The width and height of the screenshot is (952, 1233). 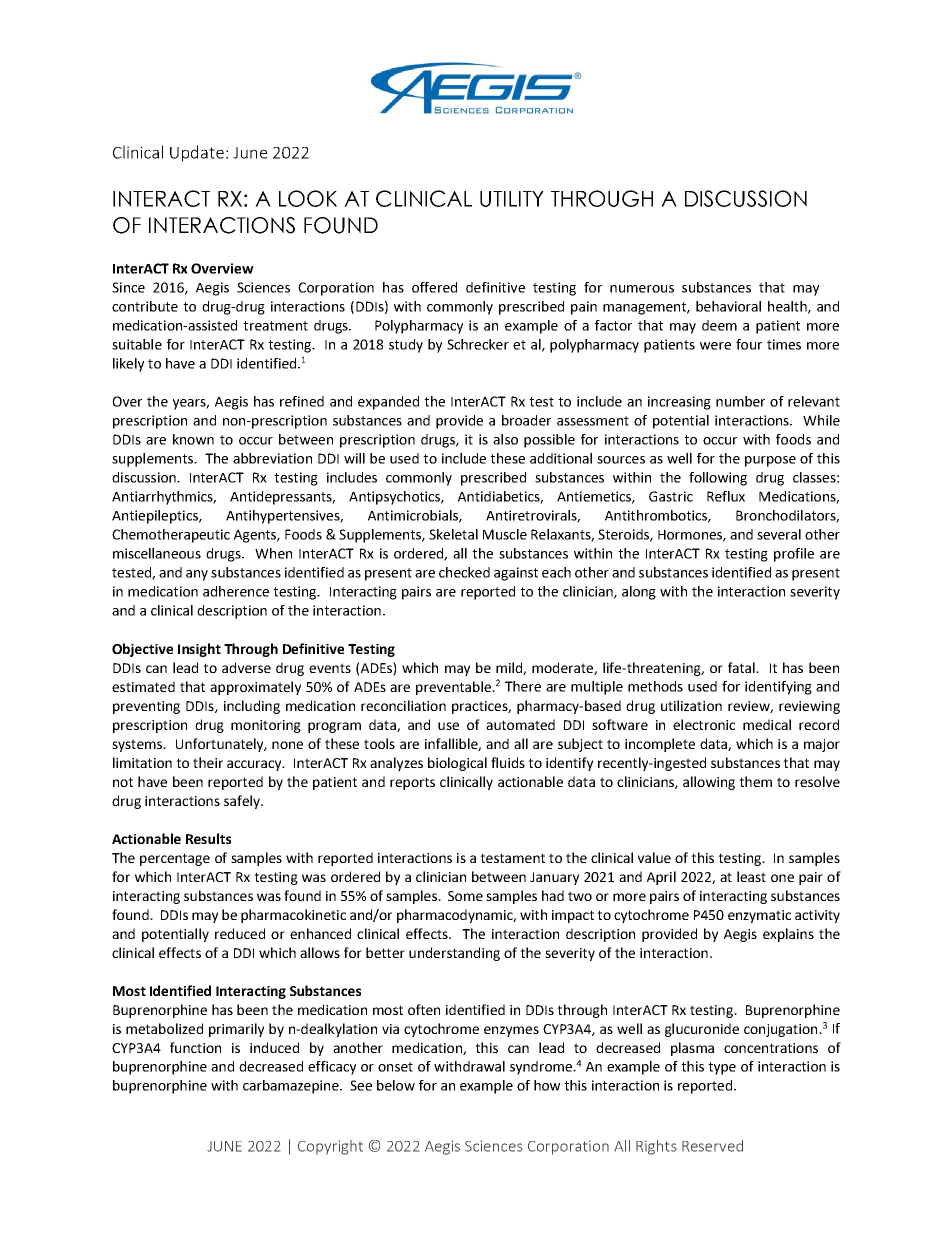 I want to click on fatal, so click(x=742, y=667).
